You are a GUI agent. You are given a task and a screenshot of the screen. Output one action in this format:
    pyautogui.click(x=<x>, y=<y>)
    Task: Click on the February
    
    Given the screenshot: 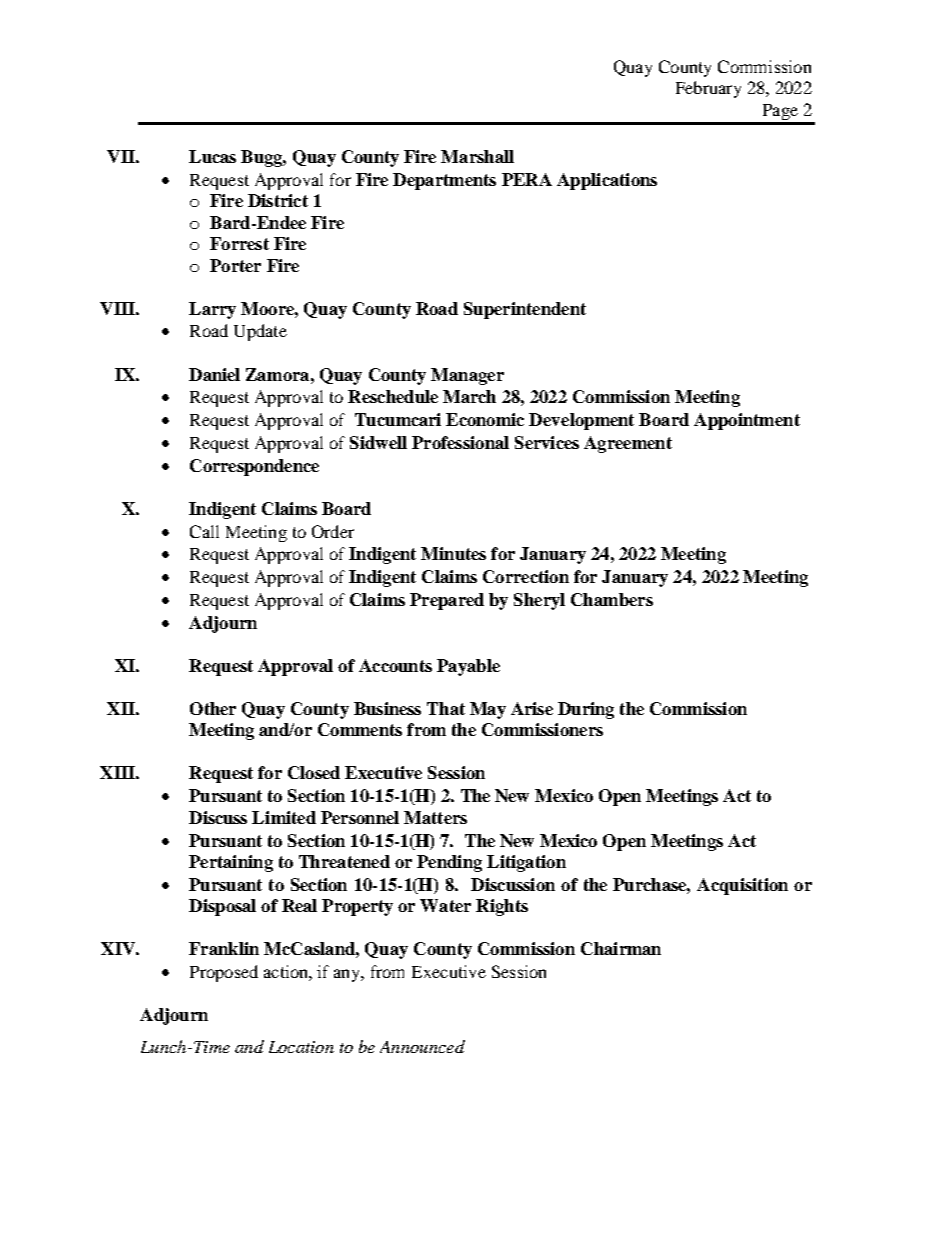 What is the action you would take?
    pyautogui.click(x=708, y=89)
